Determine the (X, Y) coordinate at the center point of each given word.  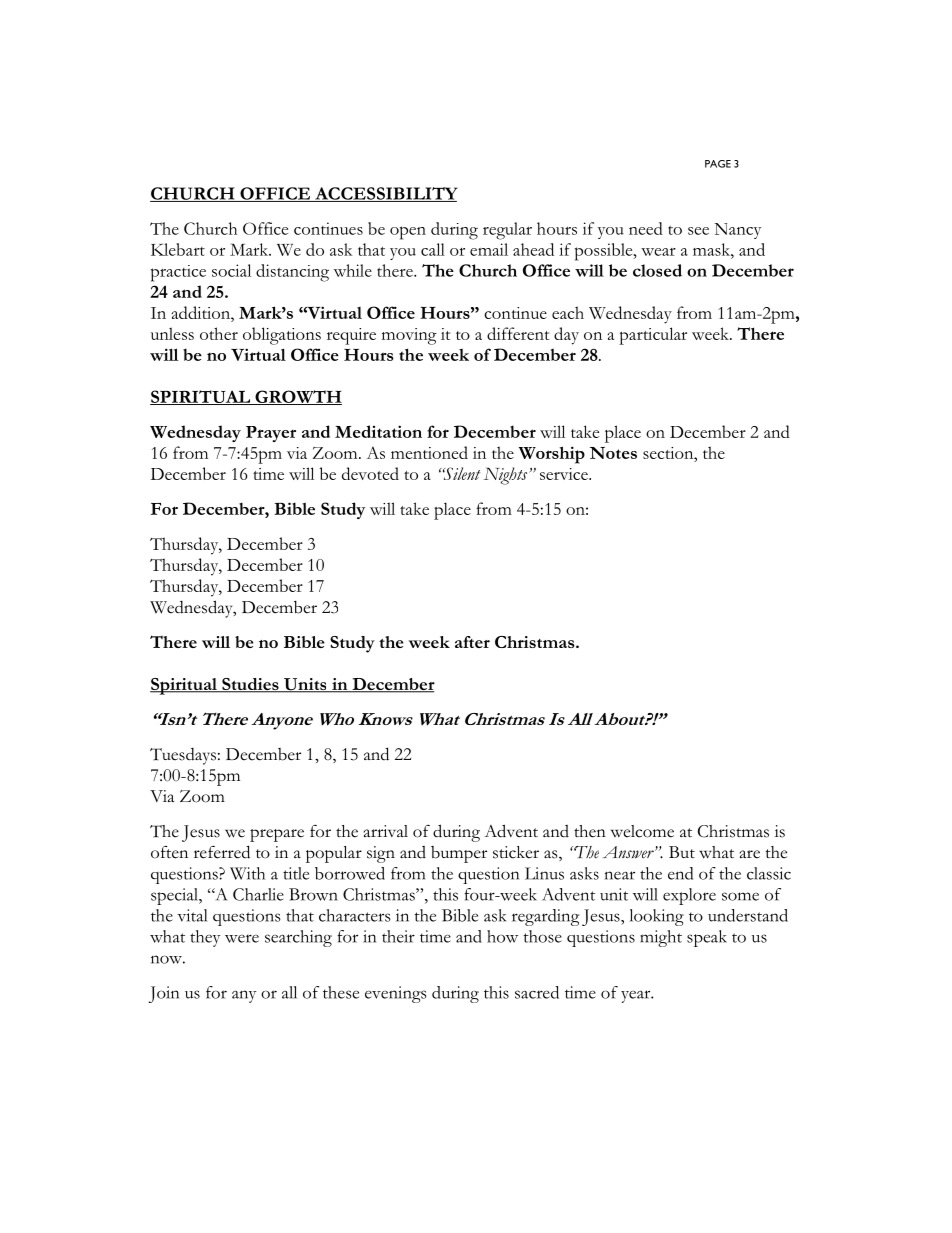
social (231, 270)
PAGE (718, 164)
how (502, 936)
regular (507, 231)
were (242, 938)
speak (706, 938)
